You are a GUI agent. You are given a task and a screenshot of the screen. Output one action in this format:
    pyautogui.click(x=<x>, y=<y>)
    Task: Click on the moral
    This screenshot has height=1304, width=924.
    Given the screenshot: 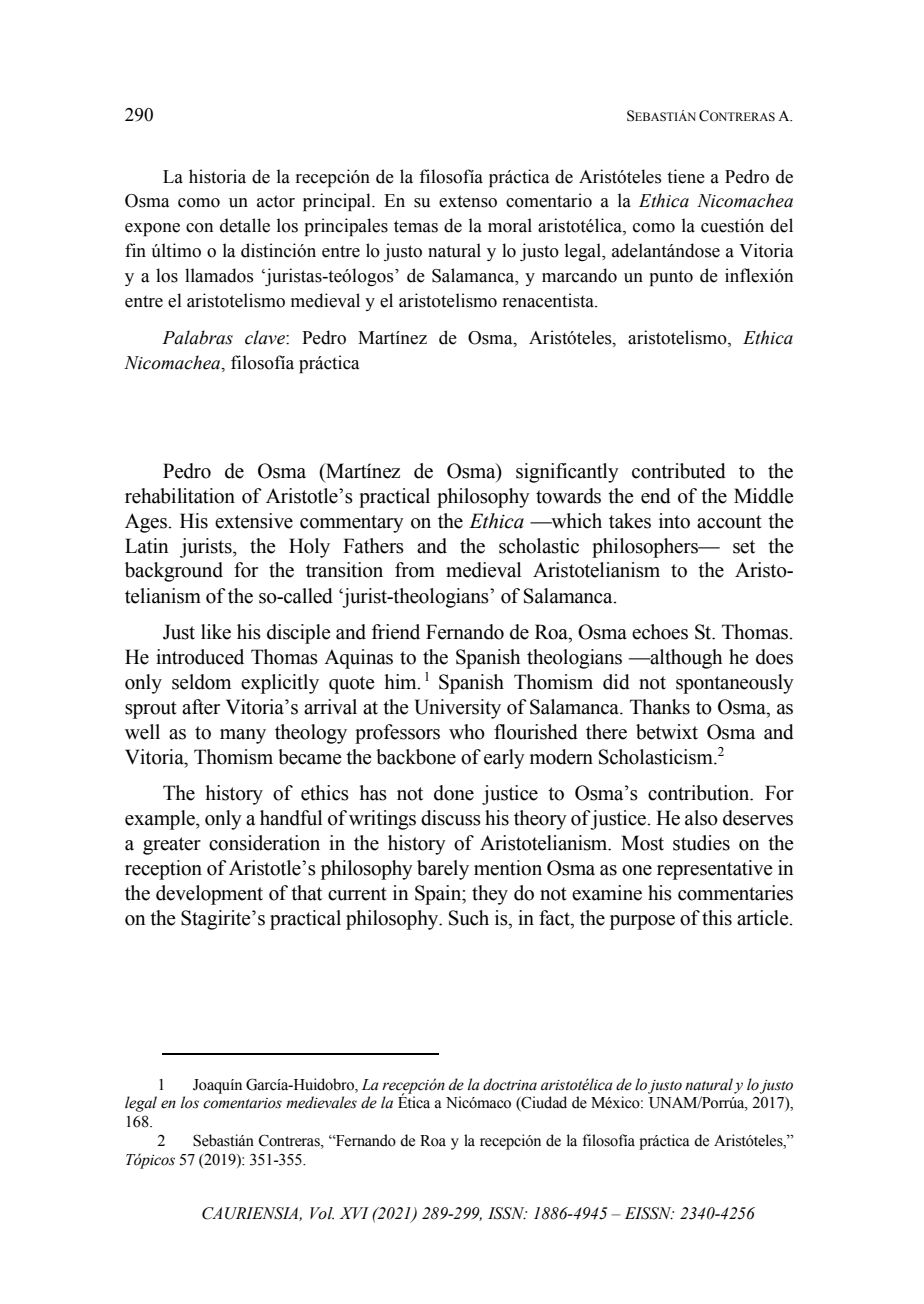 What is the action you would take?
    pyautogui.click(x=510, y=225)
